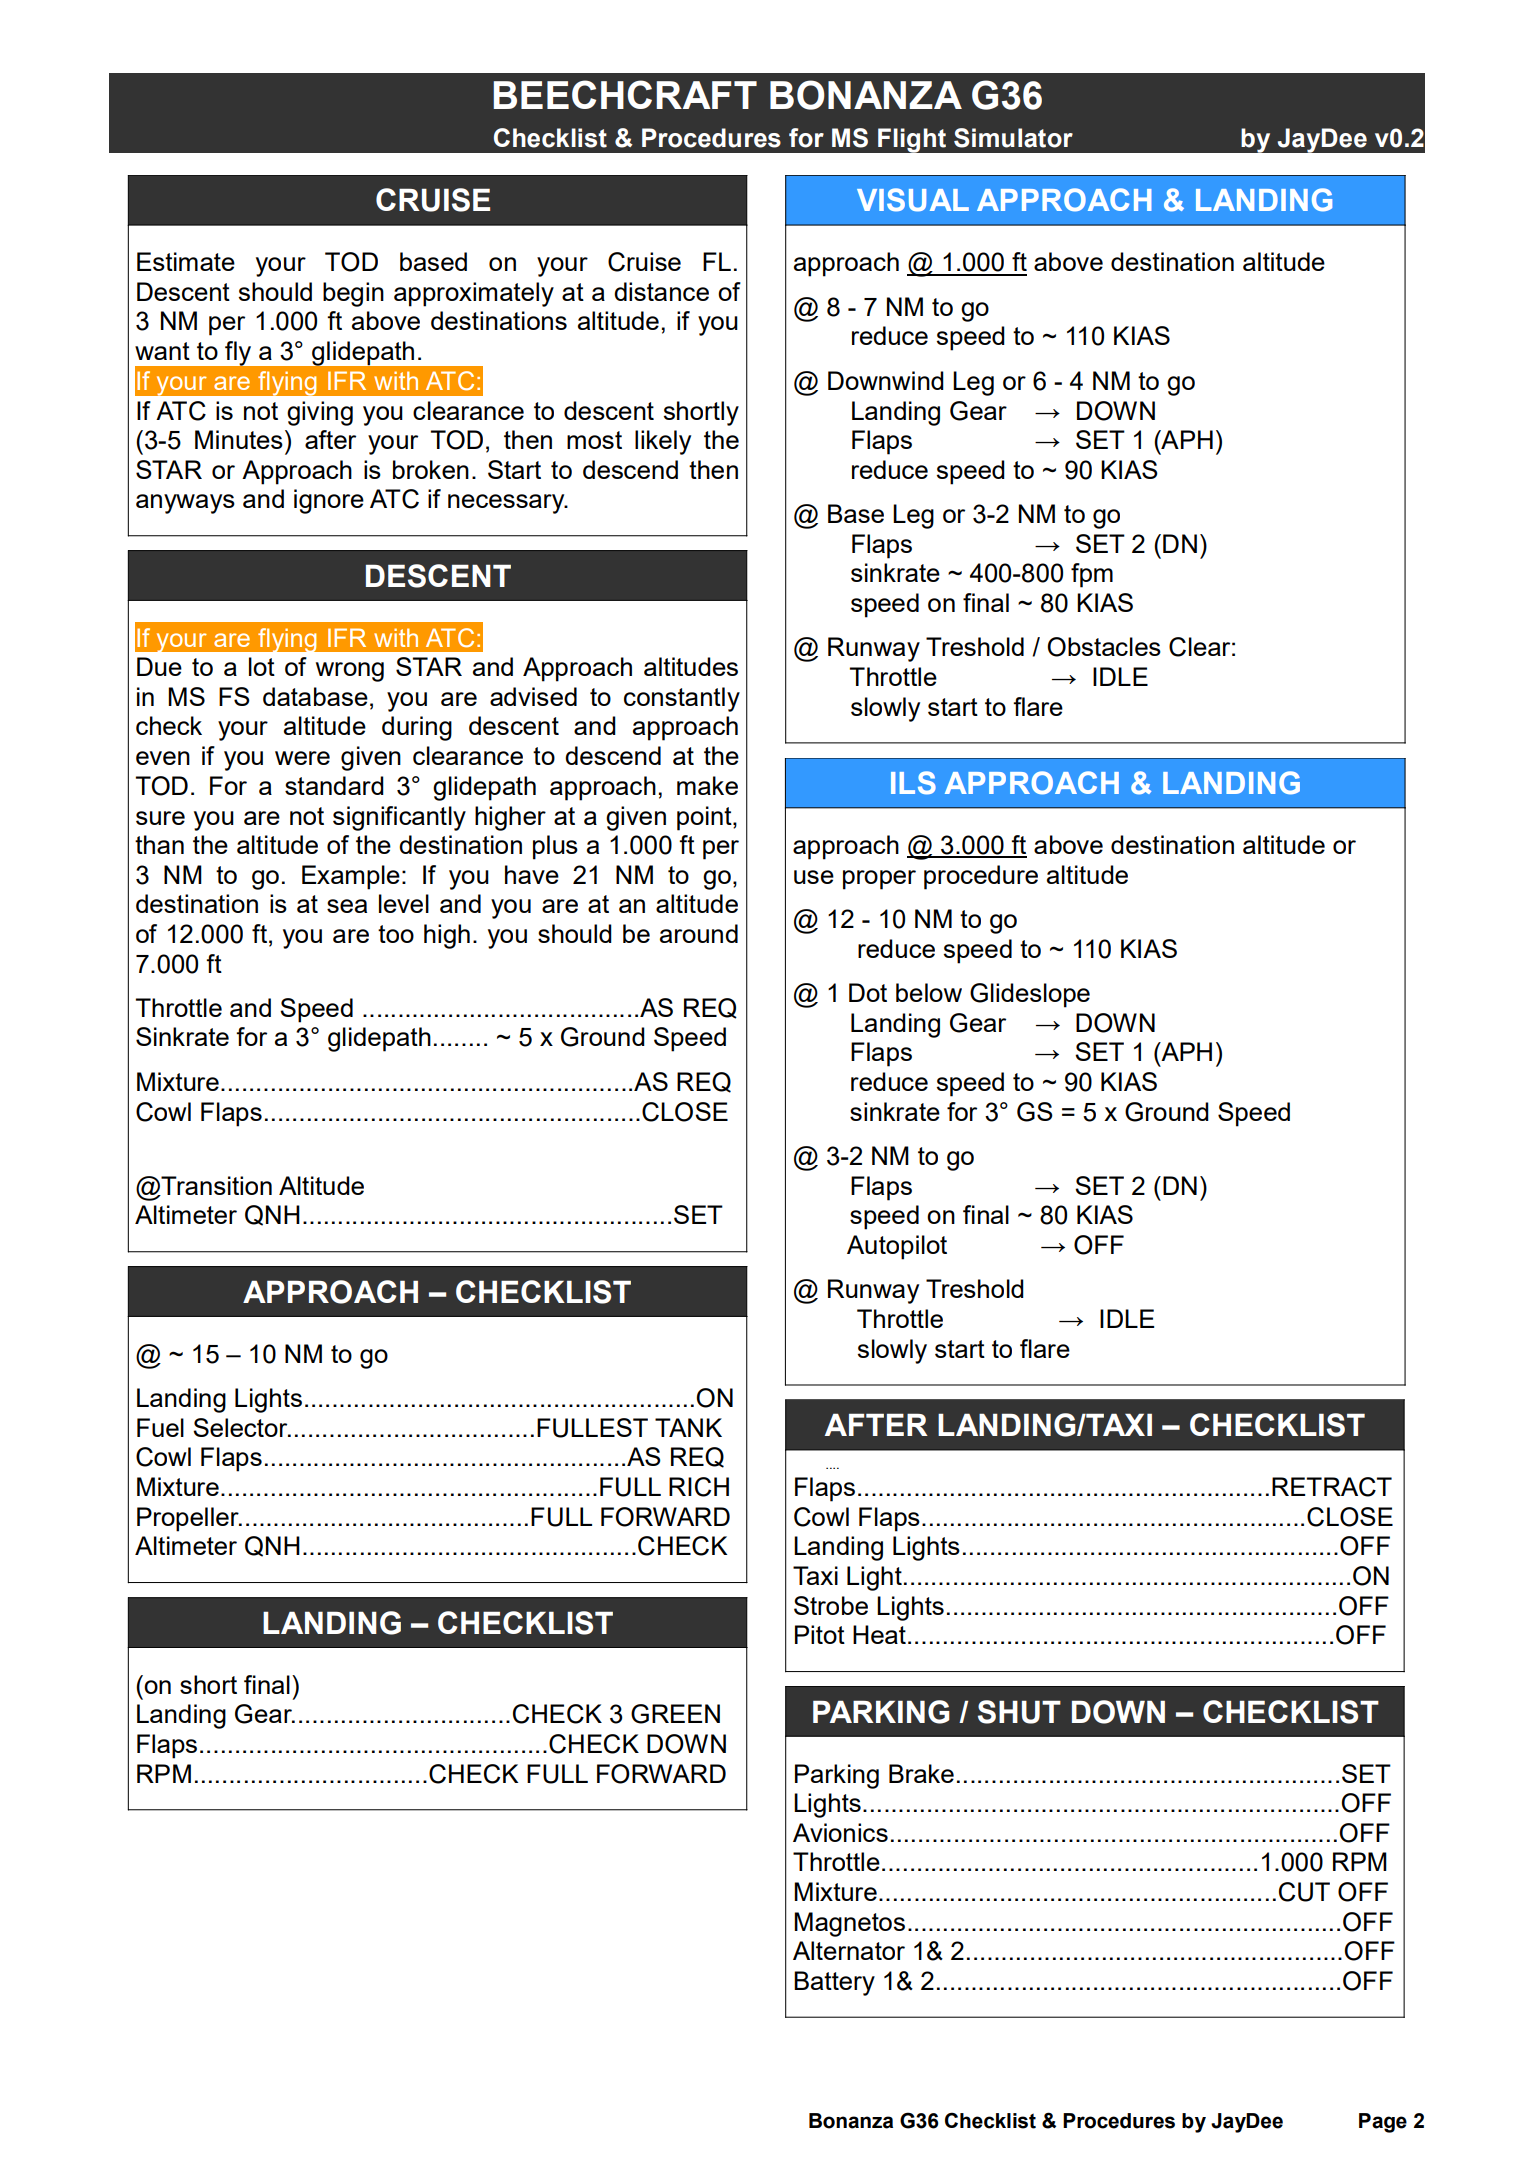  Describe the element at coordinates (160, 1427) in the screenshot. I see `Fuel` at that location.
